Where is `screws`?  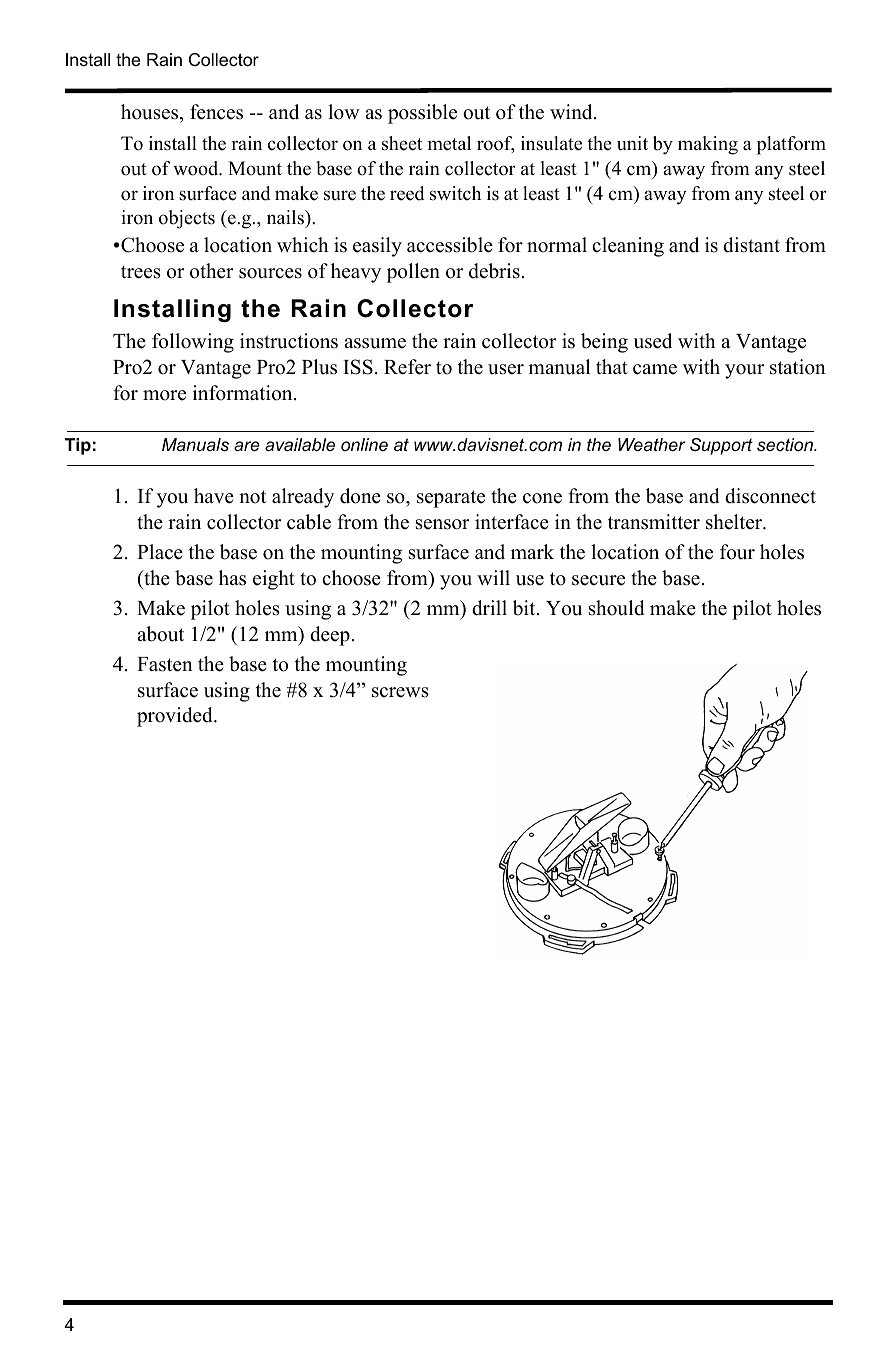
screws is located at coordinates (400, 692).
